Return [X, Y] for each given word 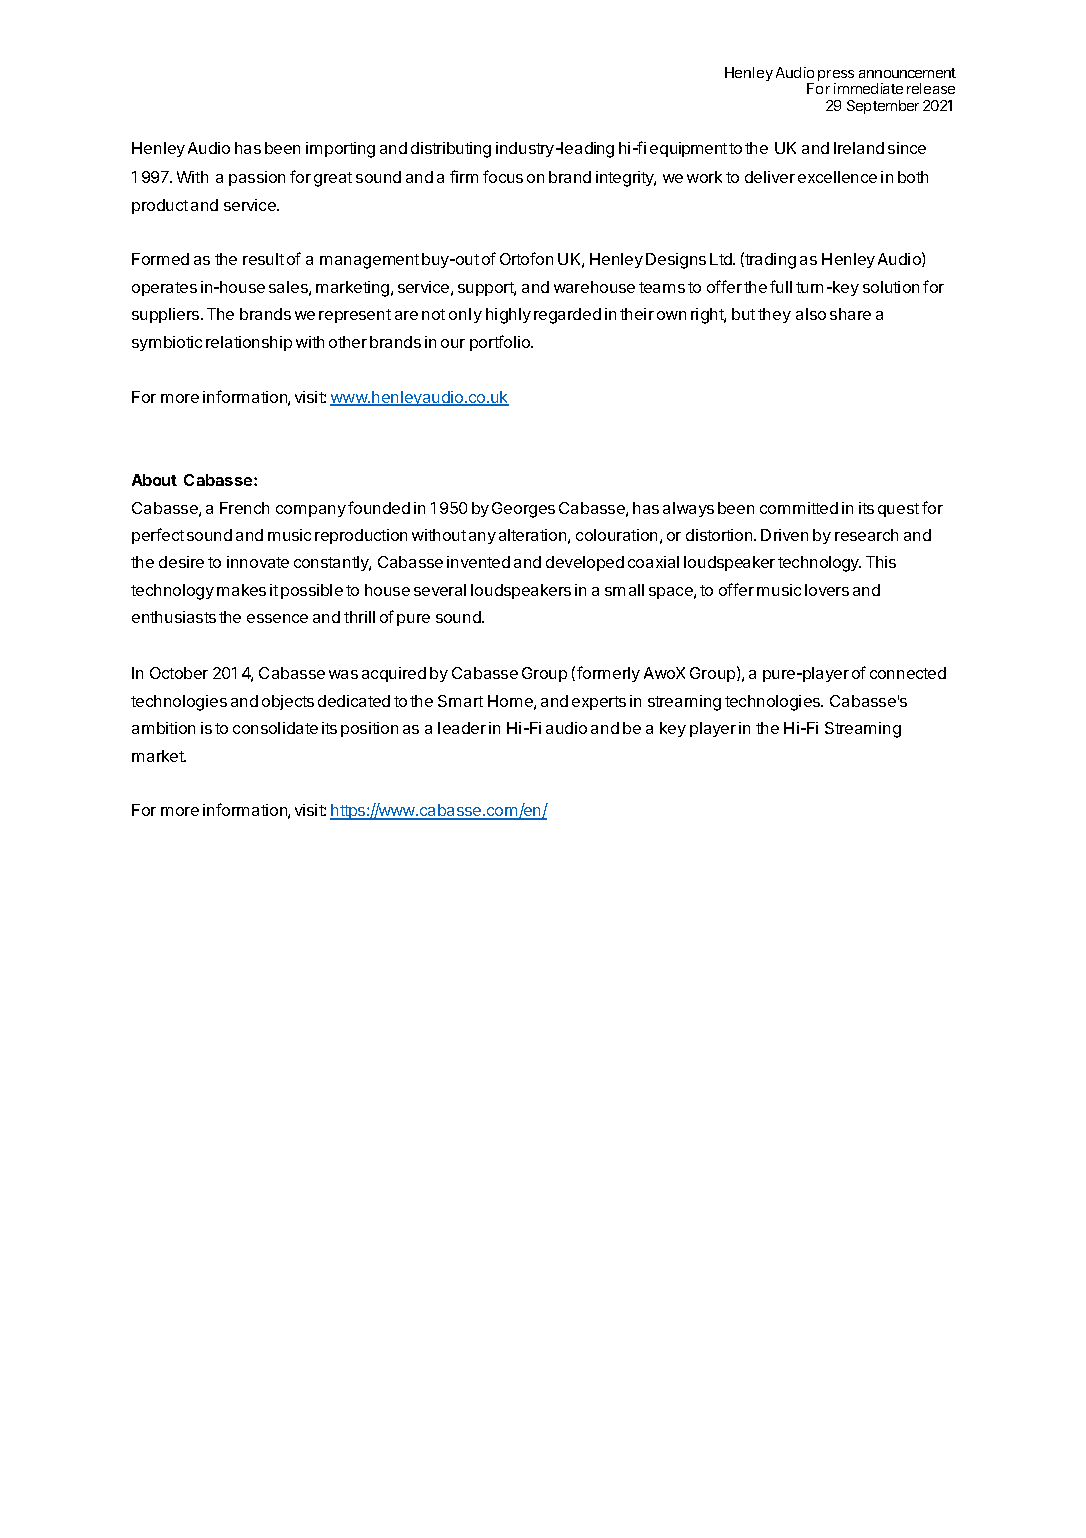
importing [340, 150]
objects [288, 702]
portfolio [501, 343]
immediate [868, 88]
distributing [451, 150]
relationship [249, 343]
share [850, 314]
